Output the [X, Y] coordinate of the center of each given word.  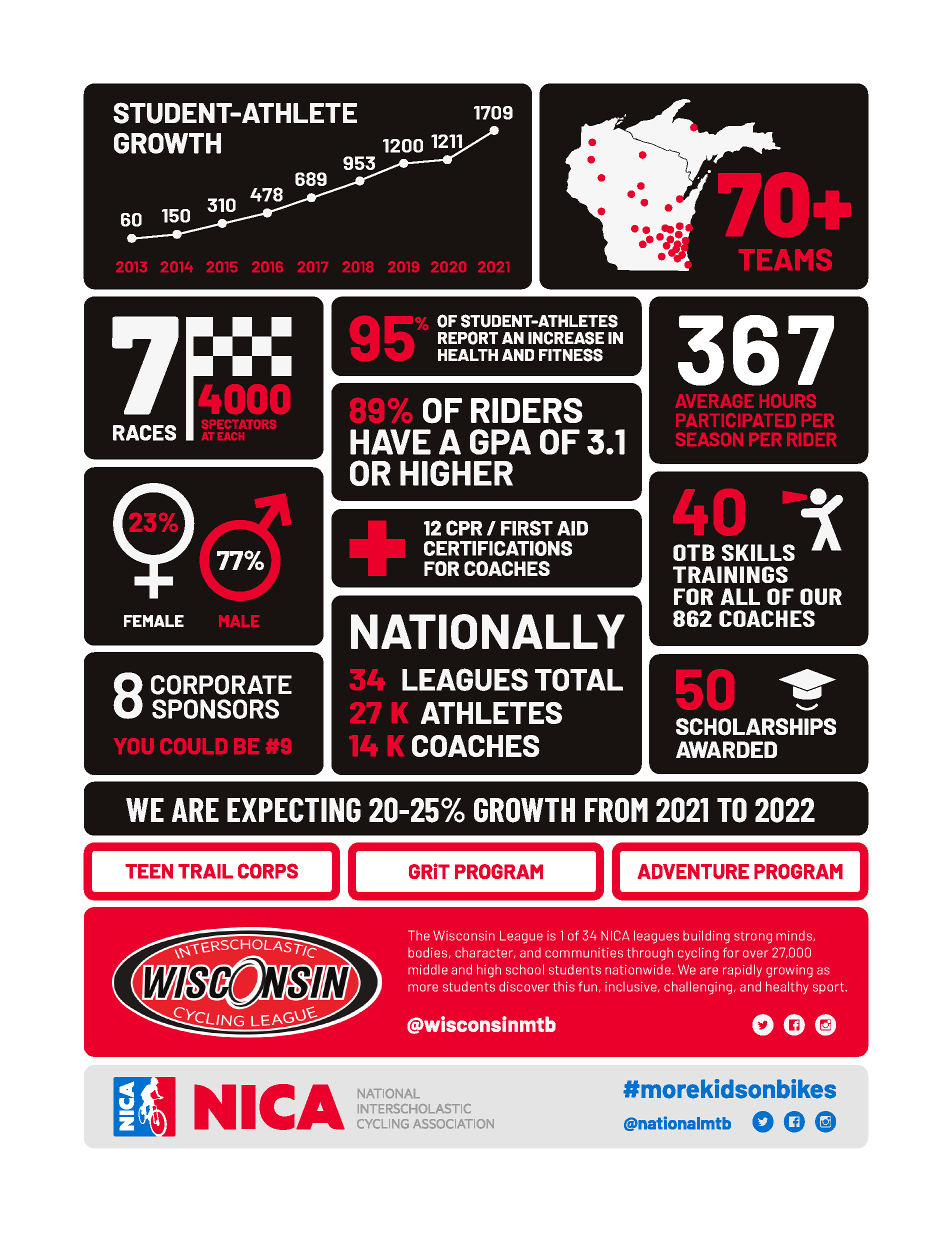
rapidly [742, 970]
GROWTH [524, 810]
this [564, 987]
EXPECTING [294, 810]
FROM [616, 810]
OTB [694, 552]
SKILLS [758, 552]
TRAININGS [730, 574]
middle [428, 969]
